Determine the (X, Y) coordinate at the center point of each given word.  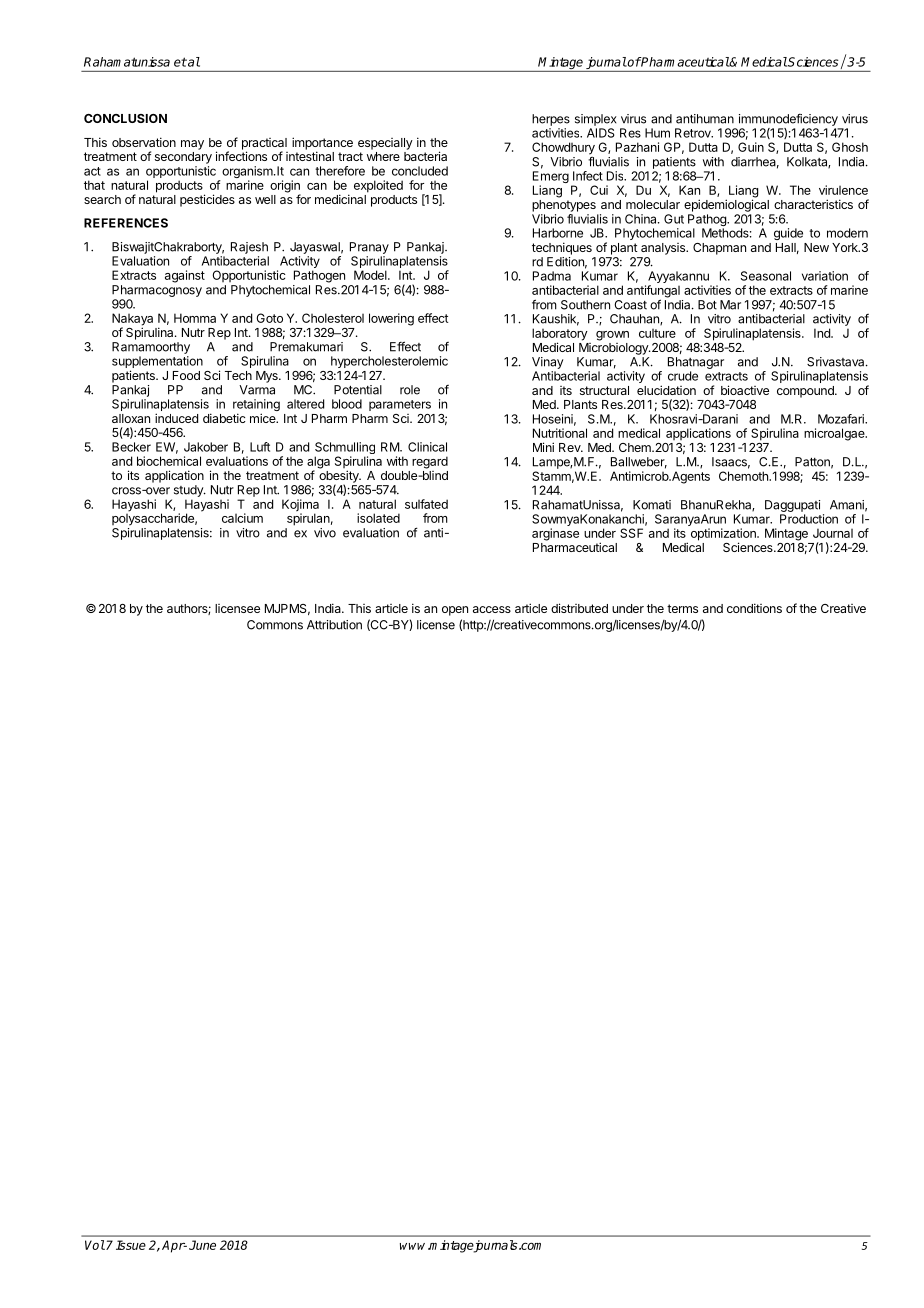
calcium (242, 518)
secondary (183, 158)
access (492, 609)
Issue (131, 1245)
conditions (754, 608)
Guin (751, 147)
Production (809, 519)
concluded (420, 171)
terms (682, 608)
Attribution (334, 625)
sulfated (426, 504)
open (455, 611)
